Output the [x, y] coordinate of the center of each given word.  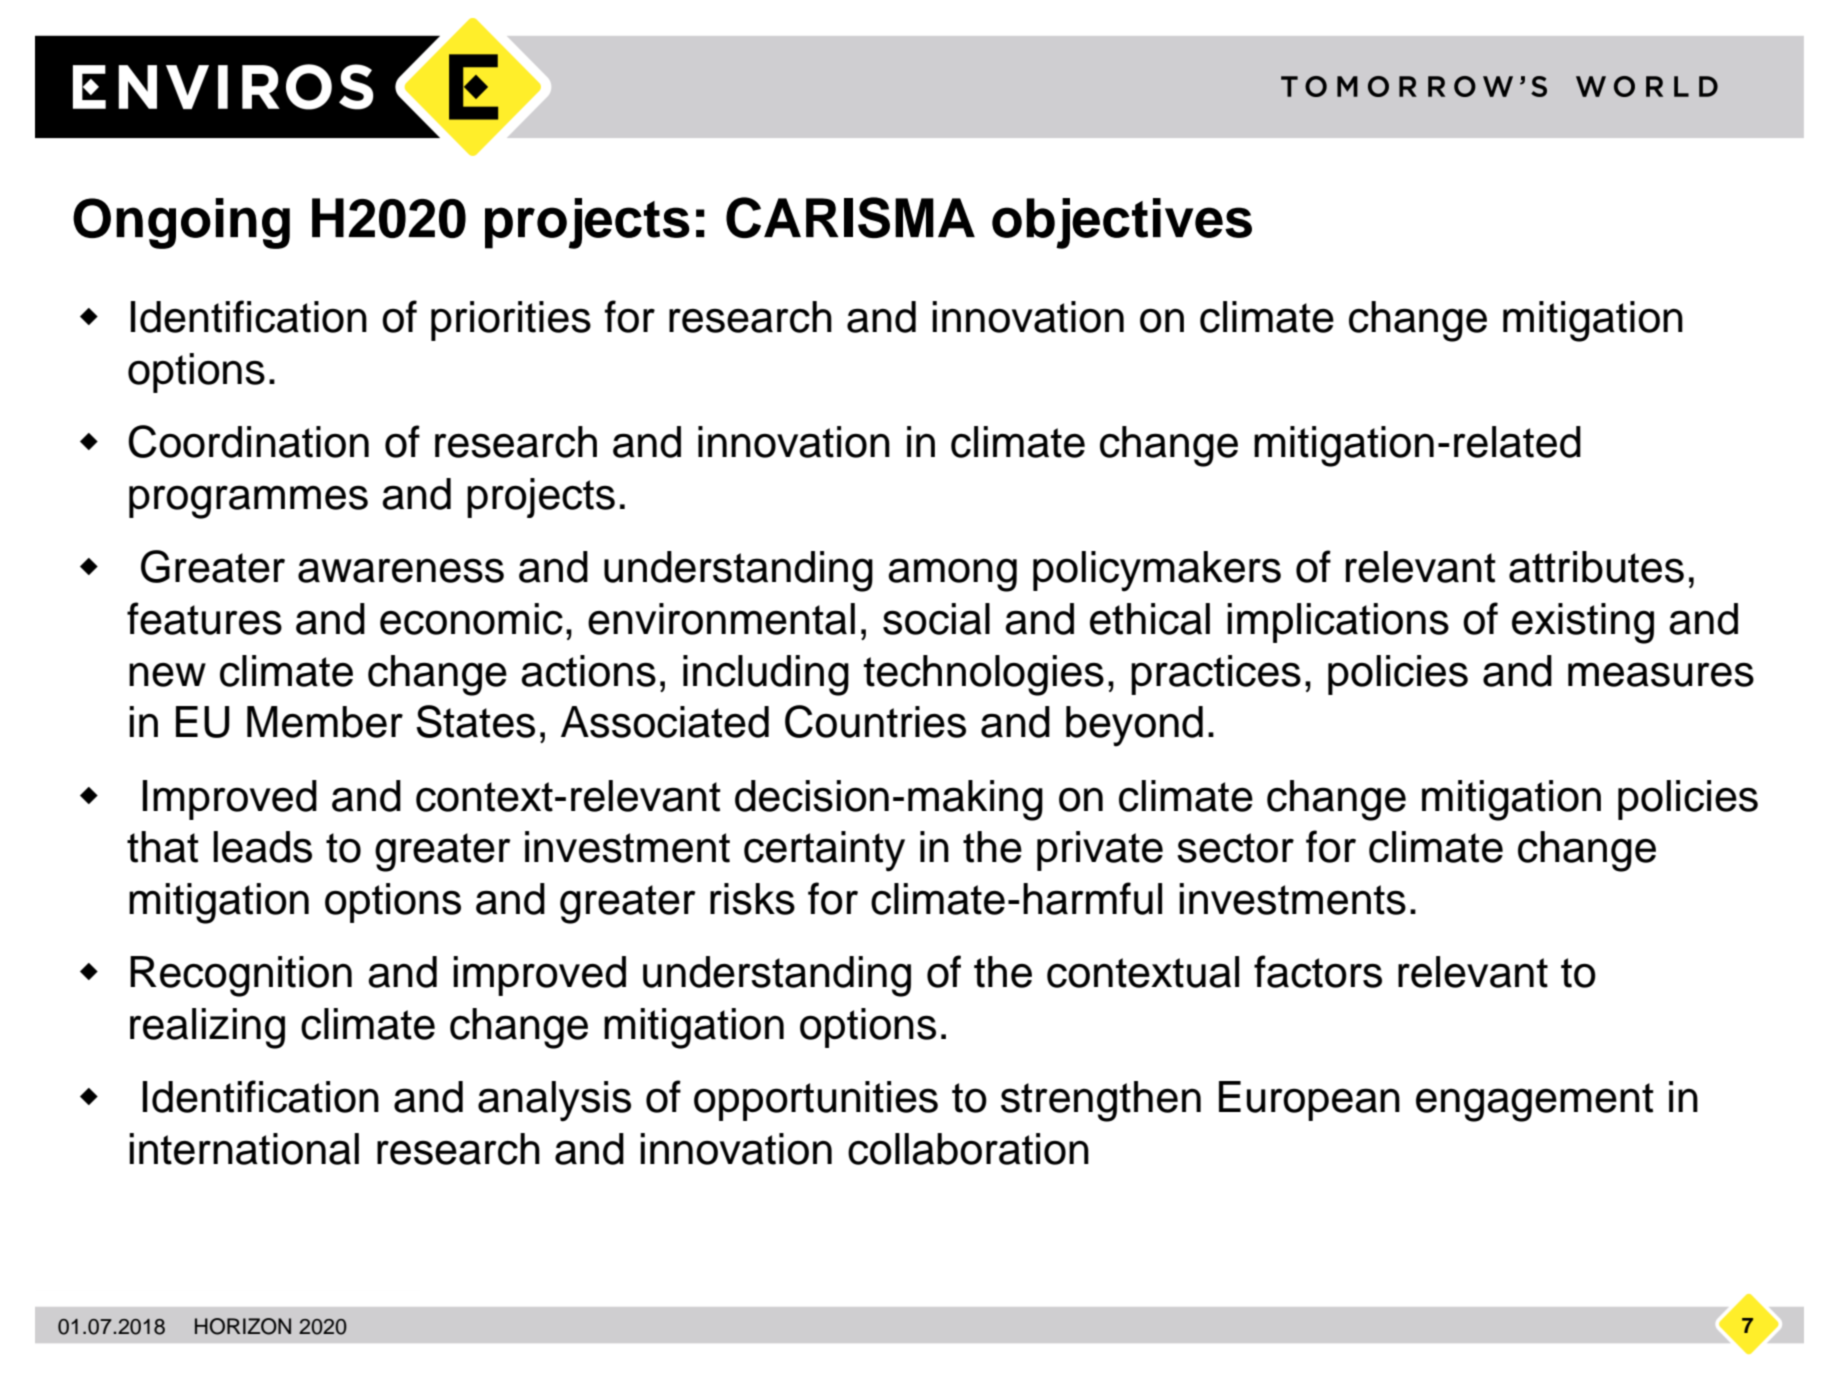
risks [752, 899]
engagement [1535, 1102]
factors [1318, 971]
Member [325, 722]
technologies [983, 675]
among [952, 575]
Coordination [248, 441]
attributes [1596, 567]
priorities [511, 321]
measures [1661, 674]
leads [262, 847]
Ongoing [181, 223]
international [244, 1149]
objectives [1122, 223]
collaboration [968, 1149]
